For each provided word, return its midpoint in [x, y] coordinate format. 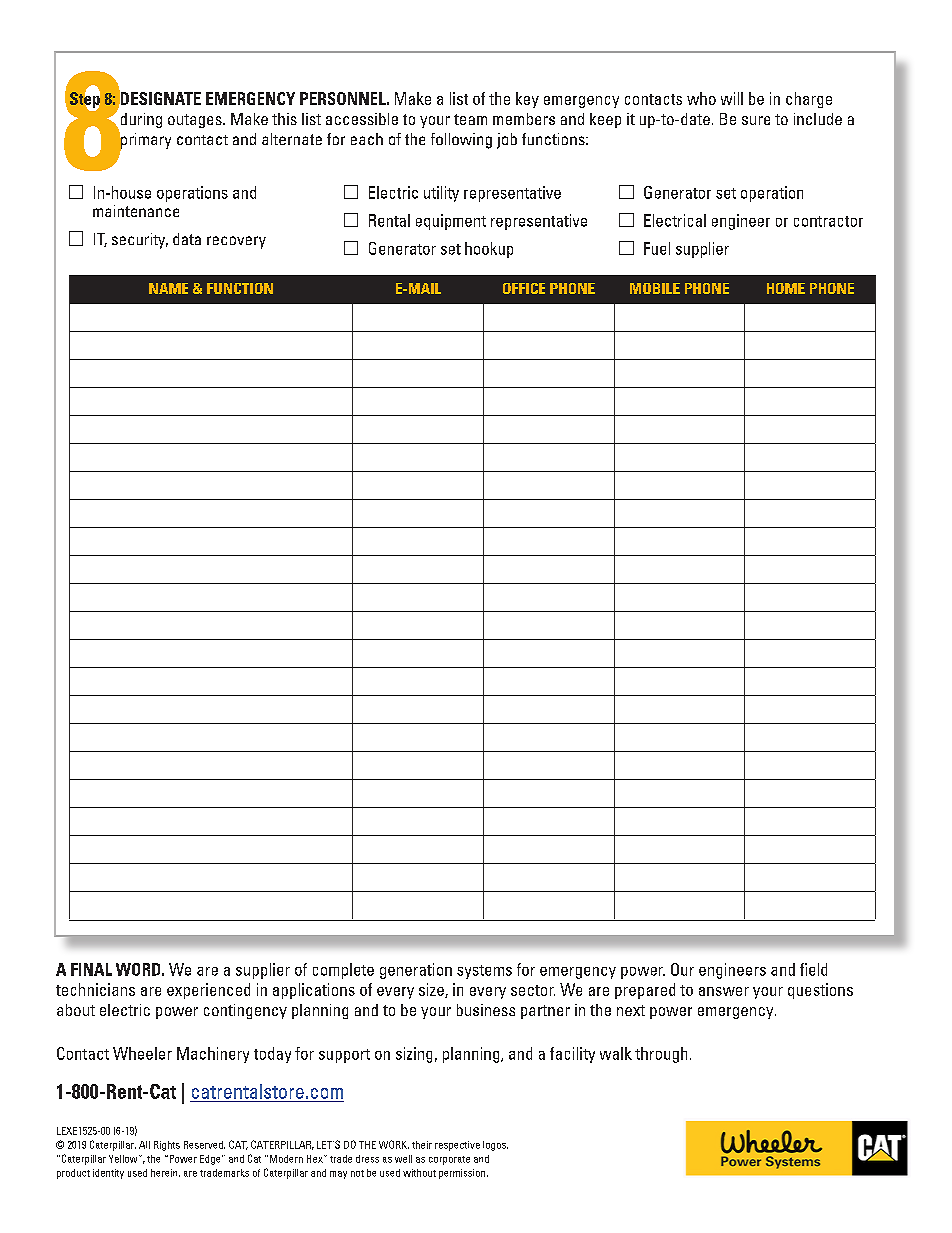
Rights [167, 1146]
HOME [786, 288]
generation [416, 971]
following [461, 141]
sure [756, 120]
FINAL [91, 969]
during [140, 122]
